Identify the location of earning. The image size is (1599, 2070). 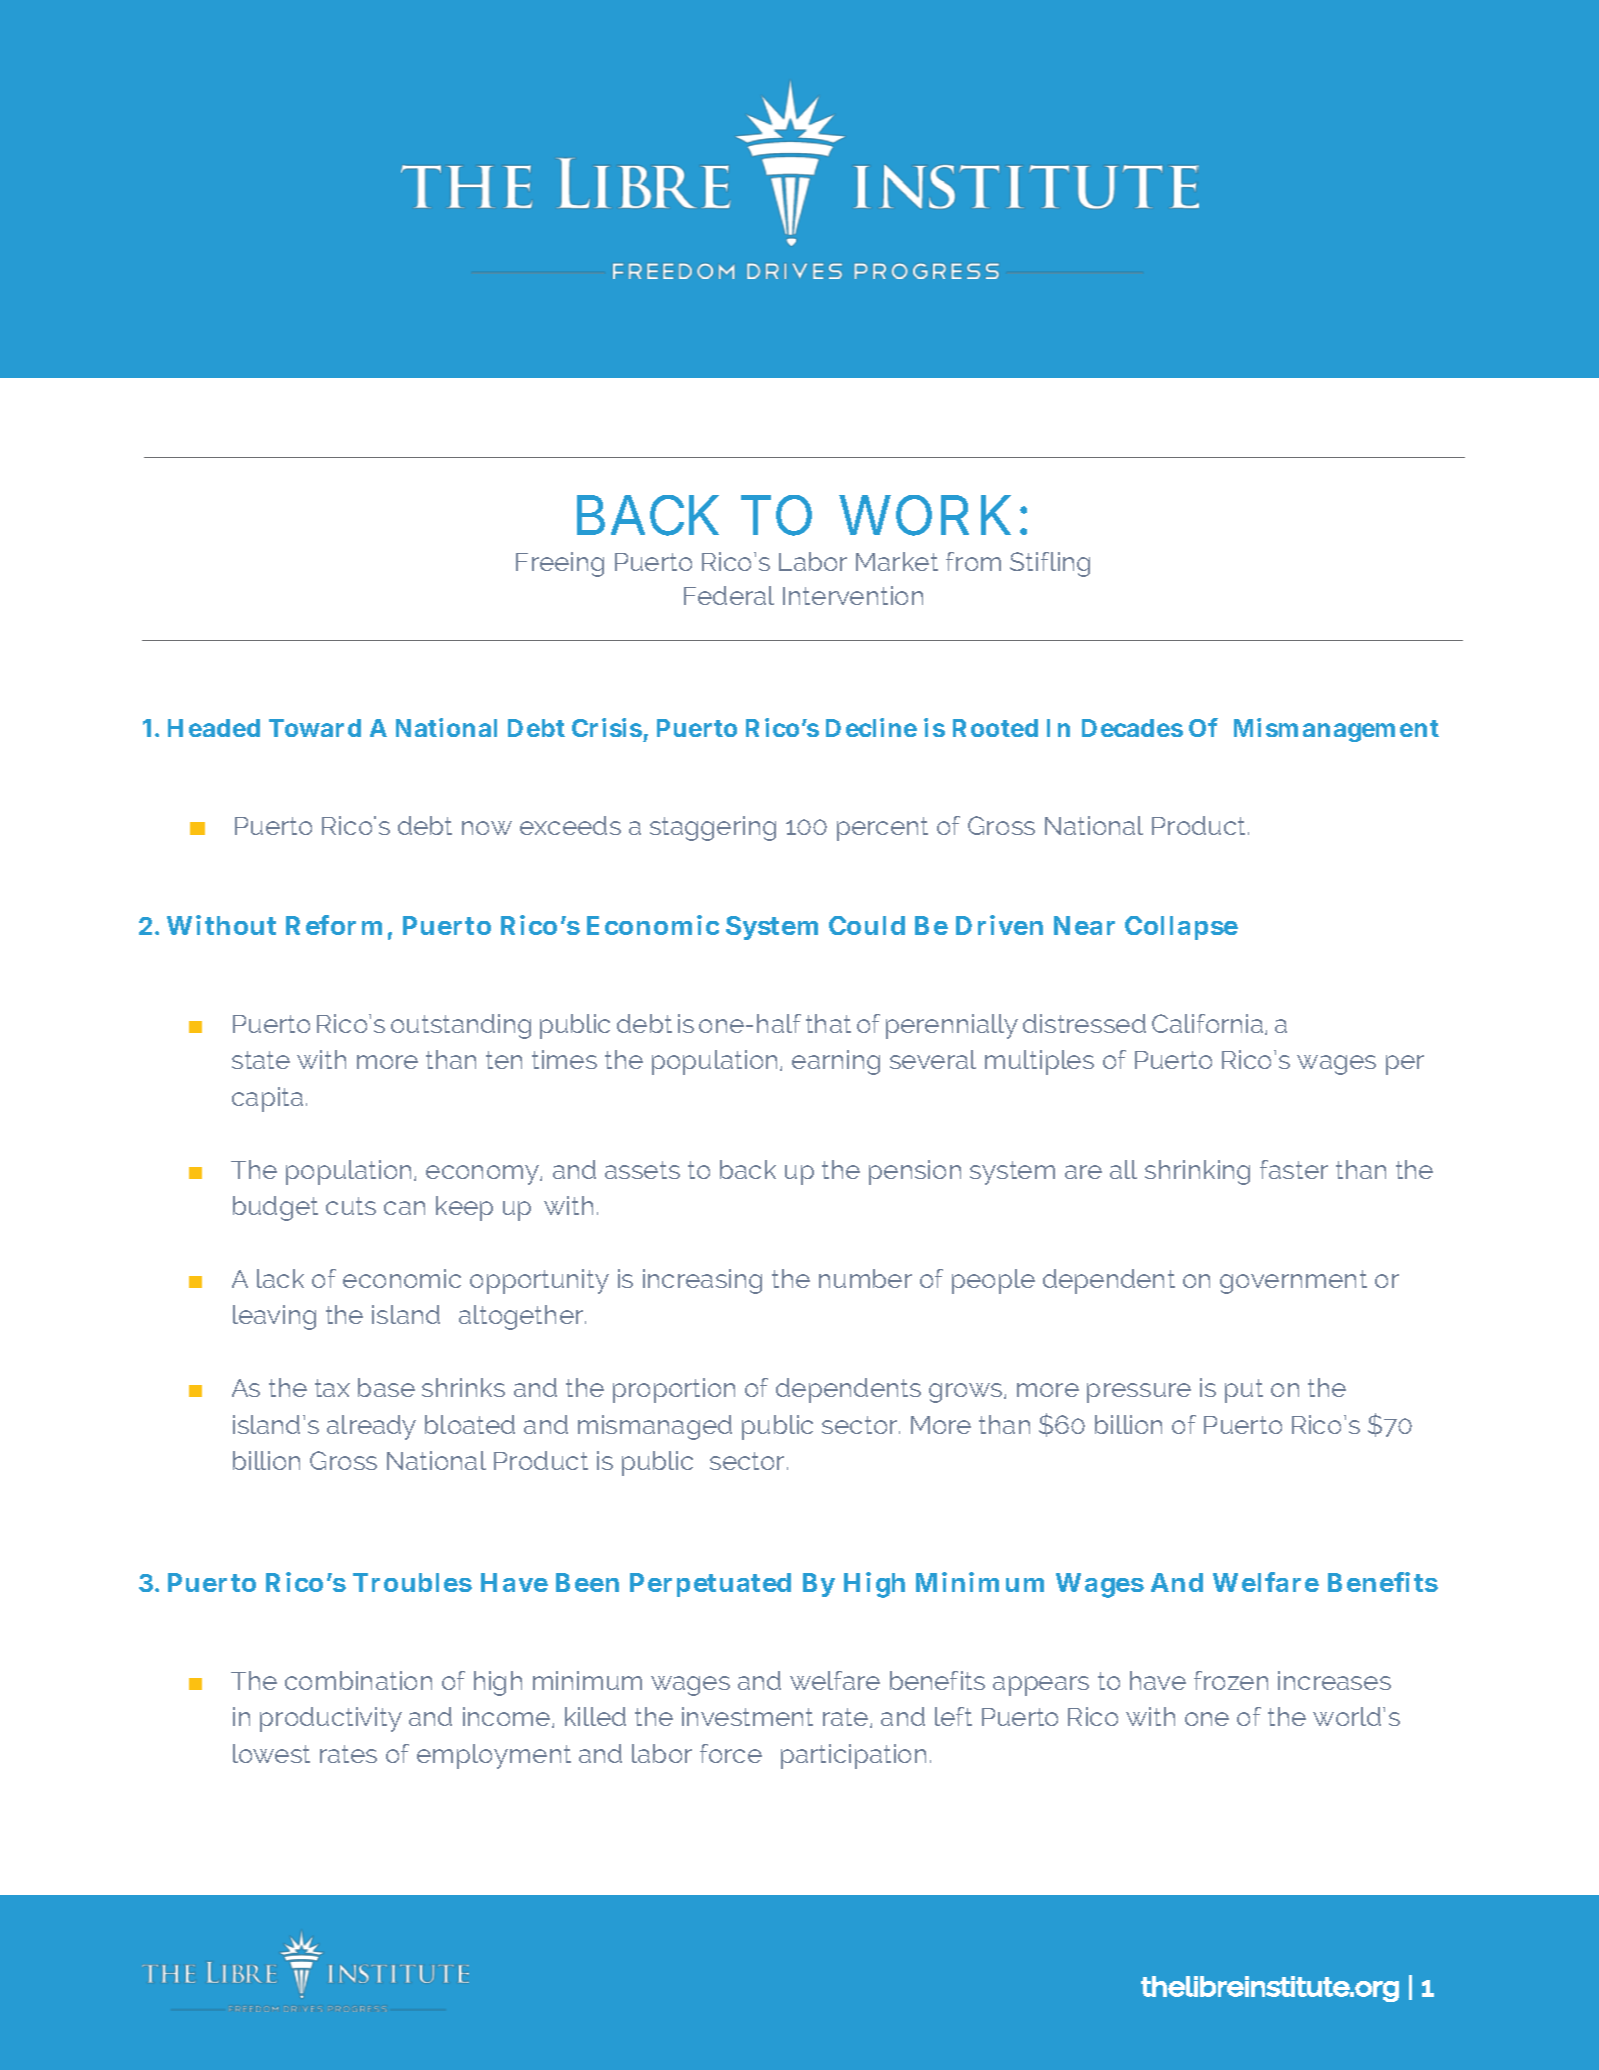
(836, 1062).
